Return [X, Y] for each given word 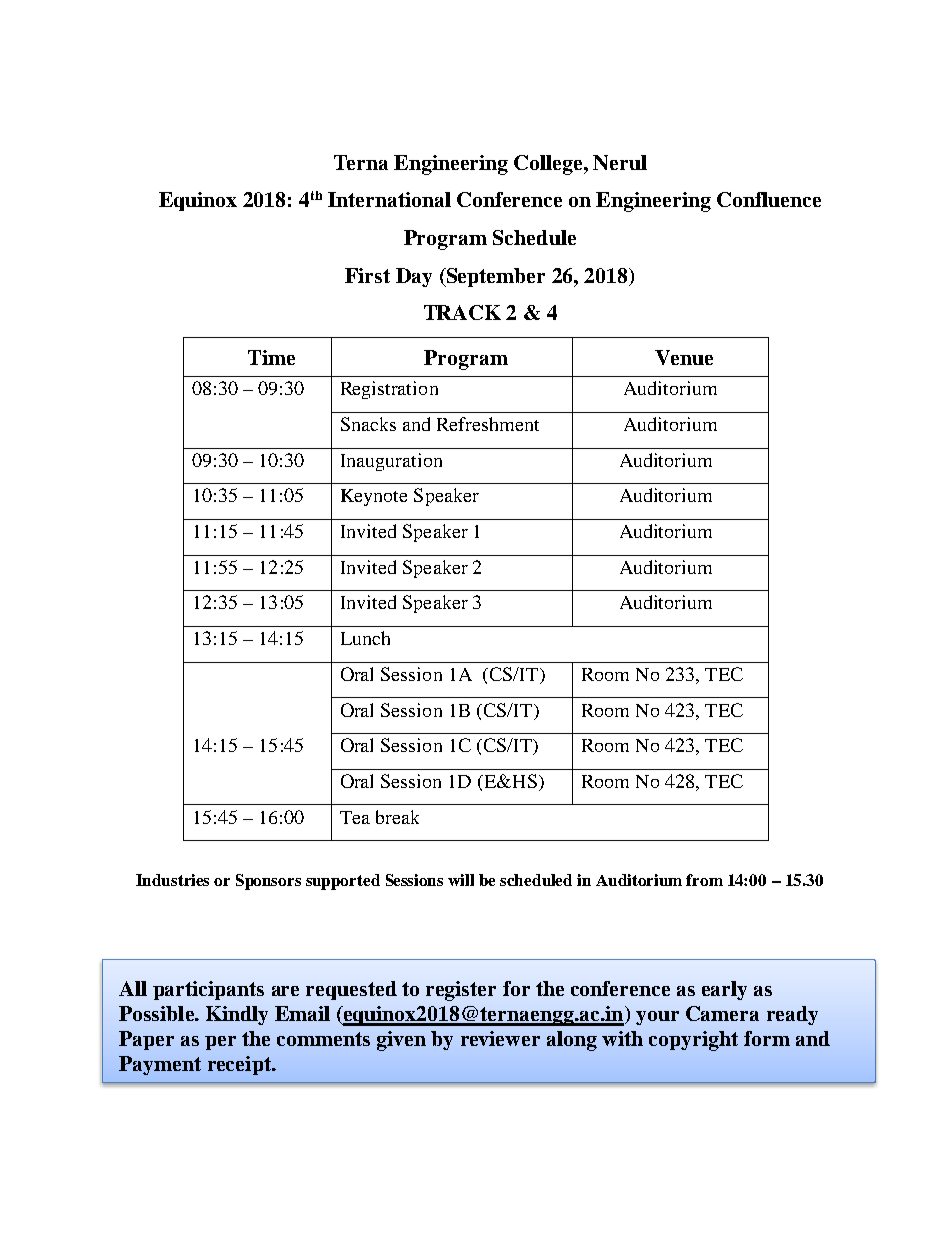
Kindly [237, 1015]
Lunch [365, 638]
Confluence [769, 199]
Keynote [374, 497]
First [367, 275]
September [494, 277]
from [704, 880]
